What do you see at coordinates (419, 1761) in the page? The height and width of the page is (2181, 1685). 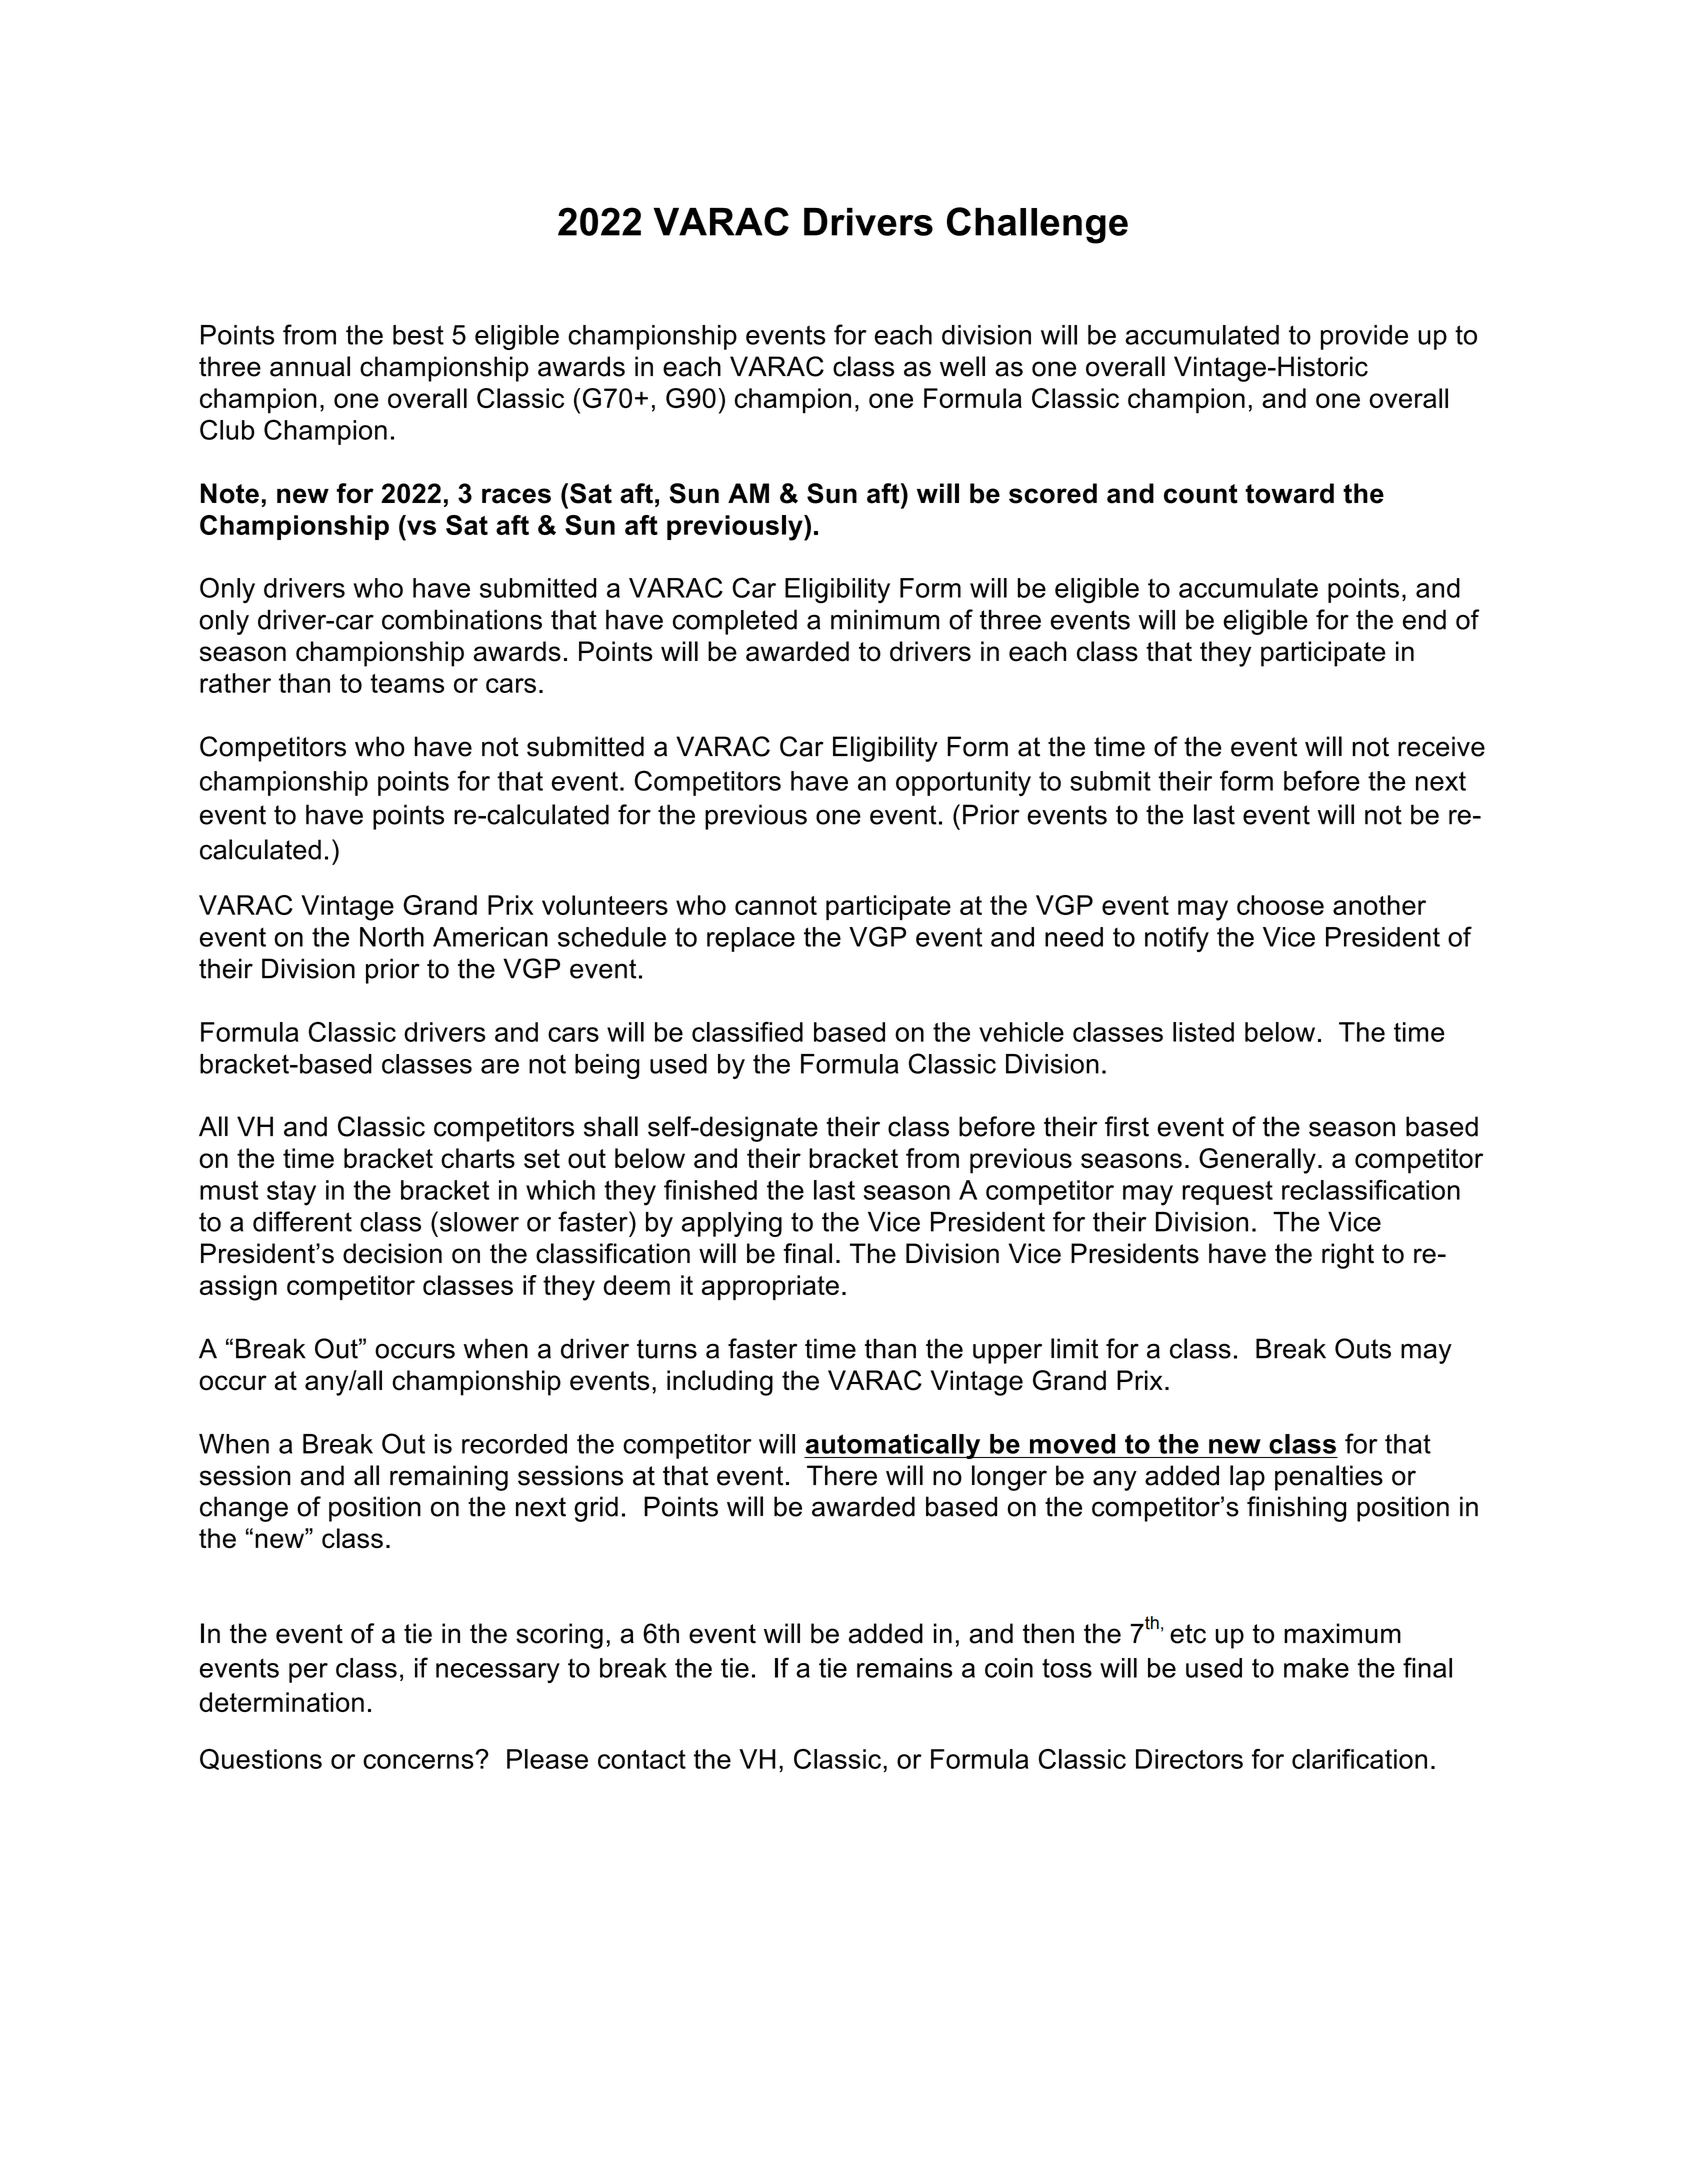 I see `concerns` at bounding box center [419, 1761].
